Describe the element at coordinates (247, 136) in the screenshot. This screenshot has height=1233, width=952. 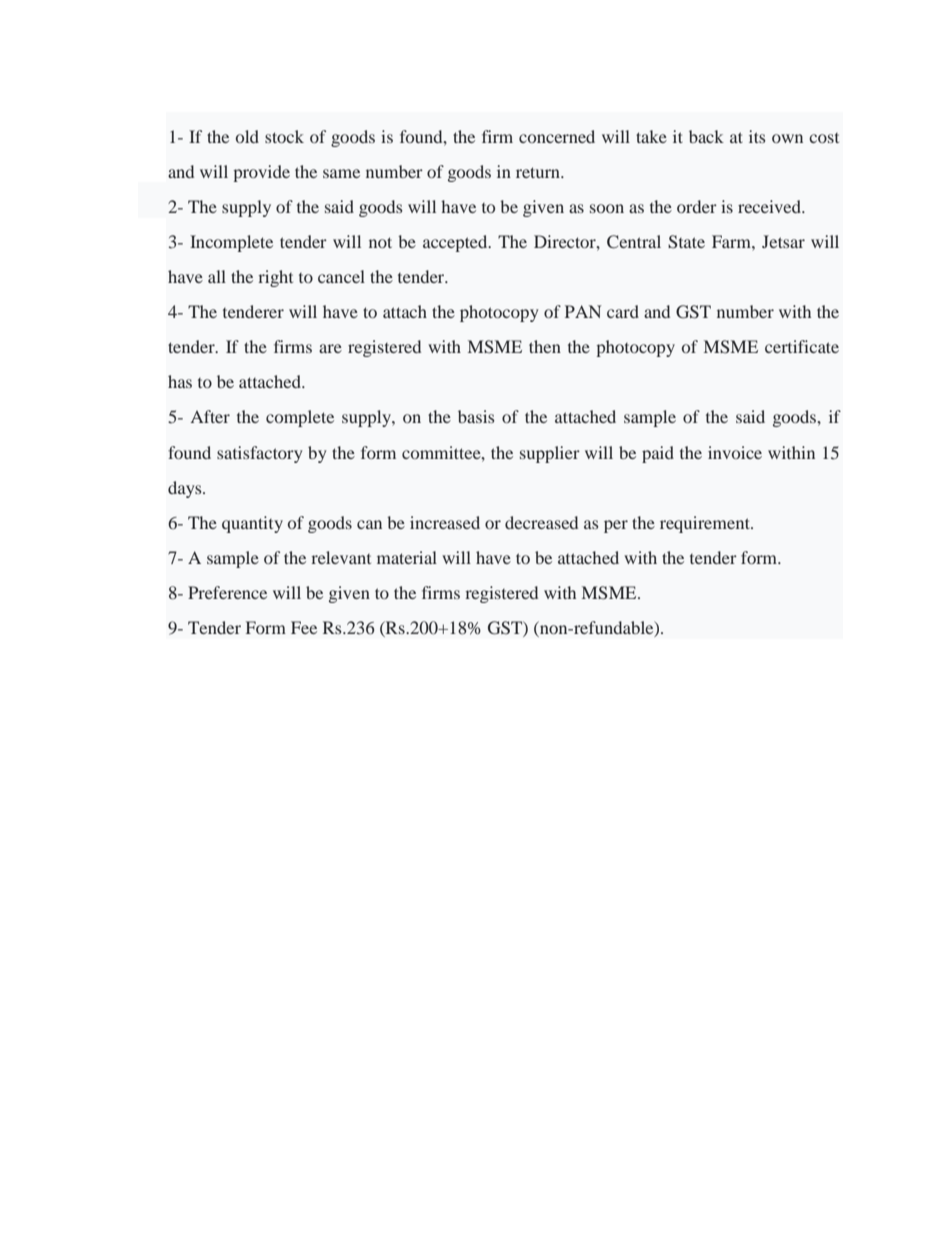
I see `old` at that location.
